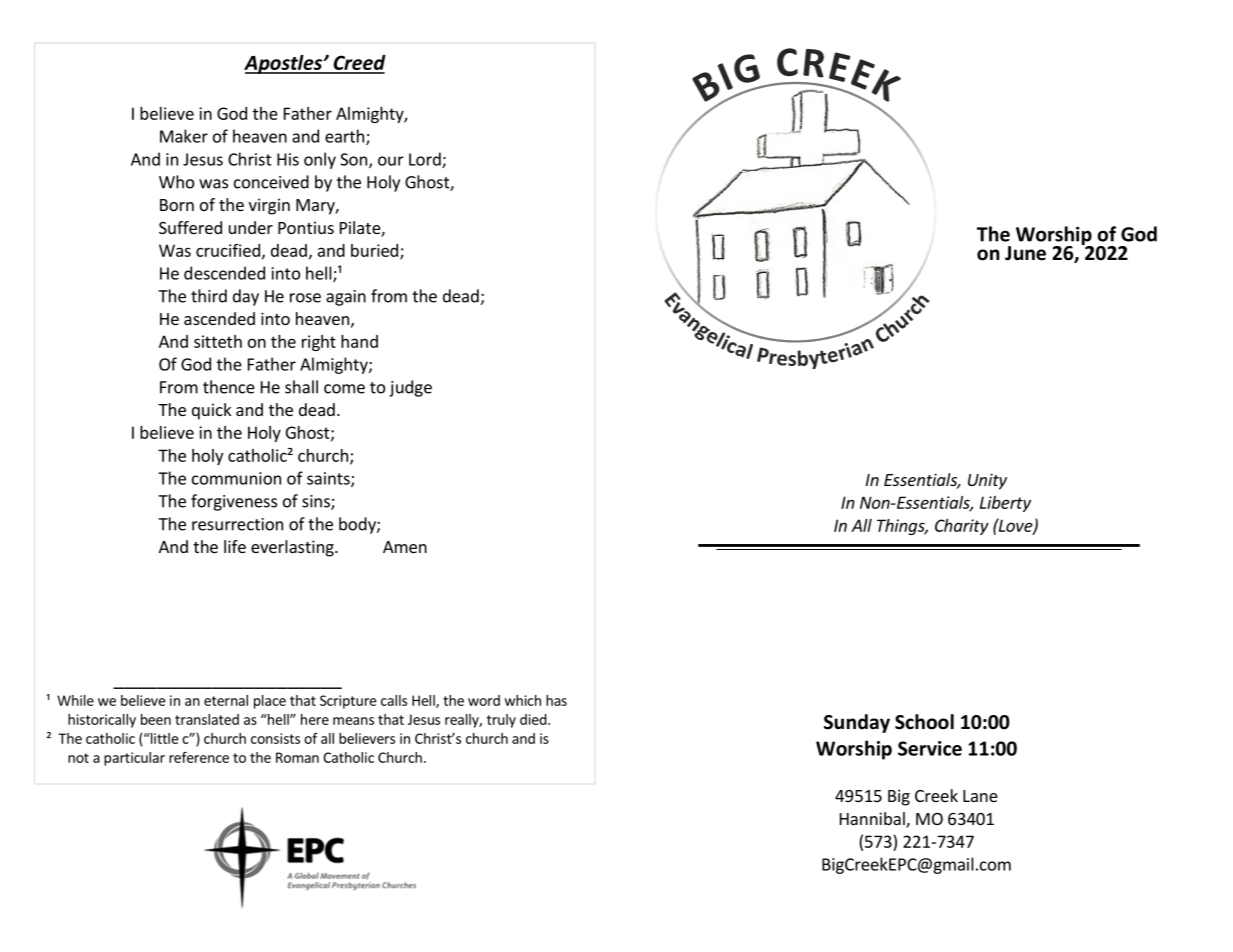 The width and height of the screenshot is (1233, 952). I want to click on quick, so click(211, 411).
